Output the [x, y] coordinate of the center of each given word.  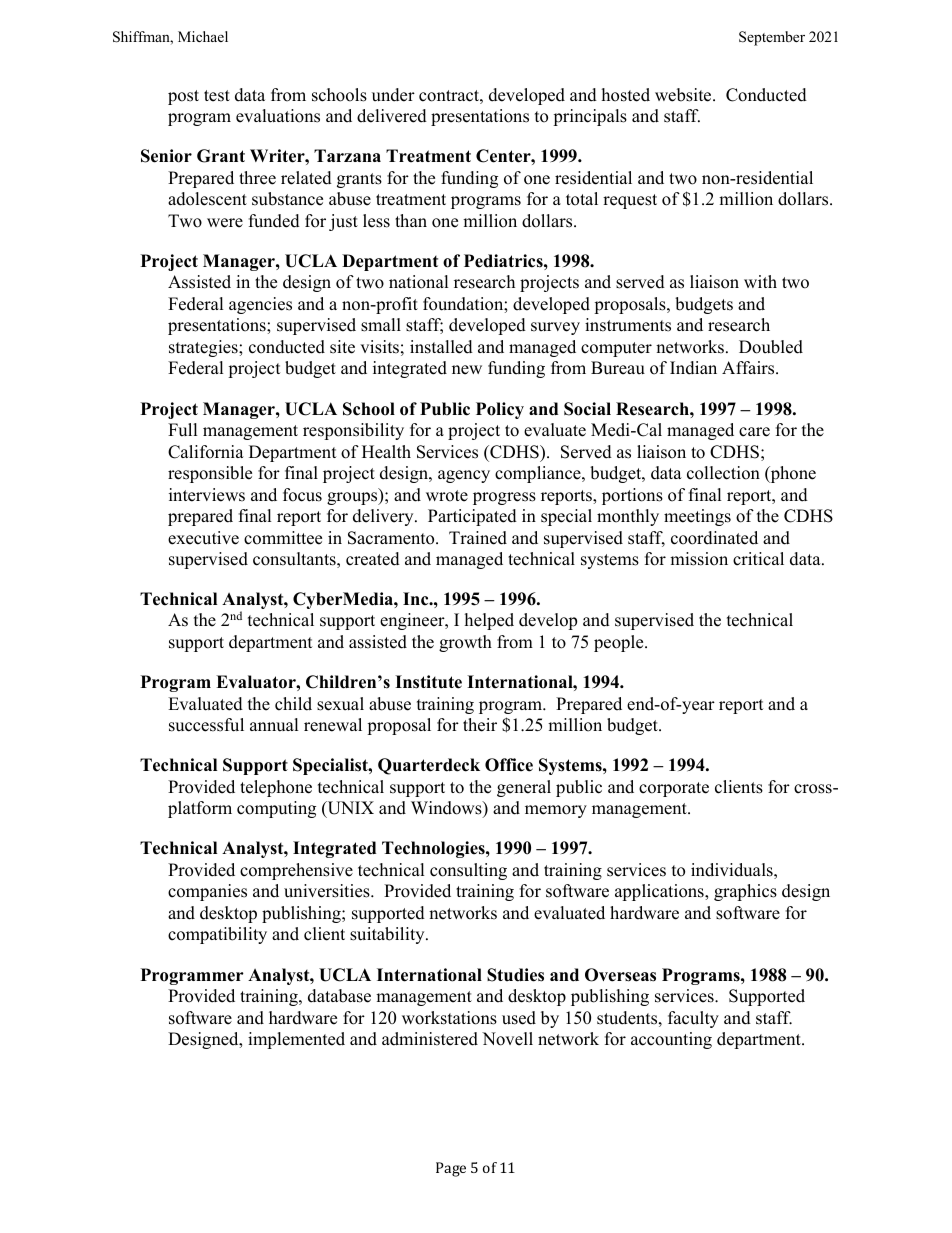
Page [451, 1169]
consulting [468, 871]
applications [660, 892]
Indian [693, 368]
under [393, 95]
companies [207, 892]
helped [489, 621]
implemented [296, 1040]
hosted [626, 95]
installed [441, 347]
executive [203, 538]
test [217, 96]
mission [699, 559]
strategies [204, 348]
